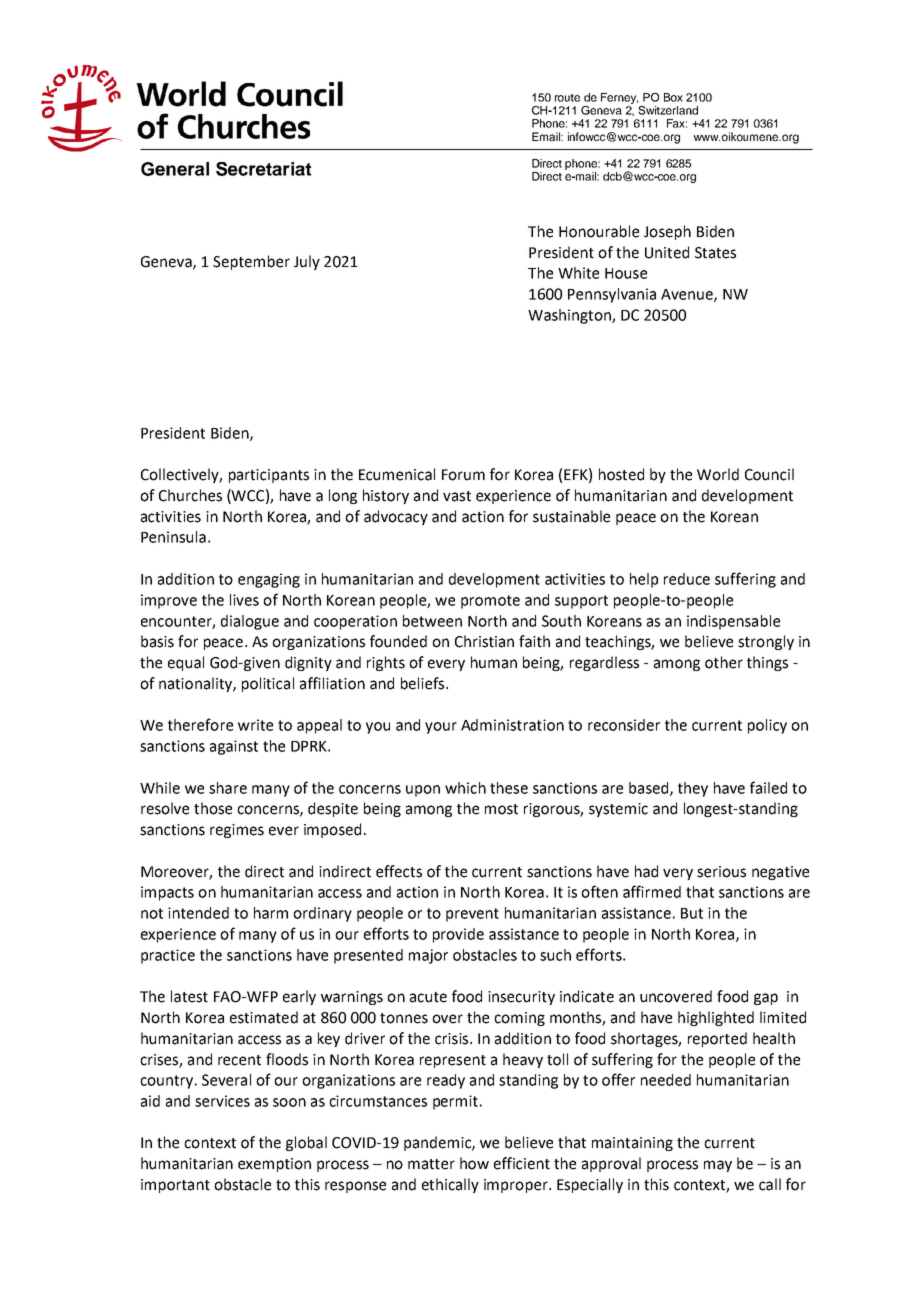 The height and width of the screenshot is (1309, 924). Describe the element at coordinates (677, 123) in the screenshot. I see `Fax` at that location.
